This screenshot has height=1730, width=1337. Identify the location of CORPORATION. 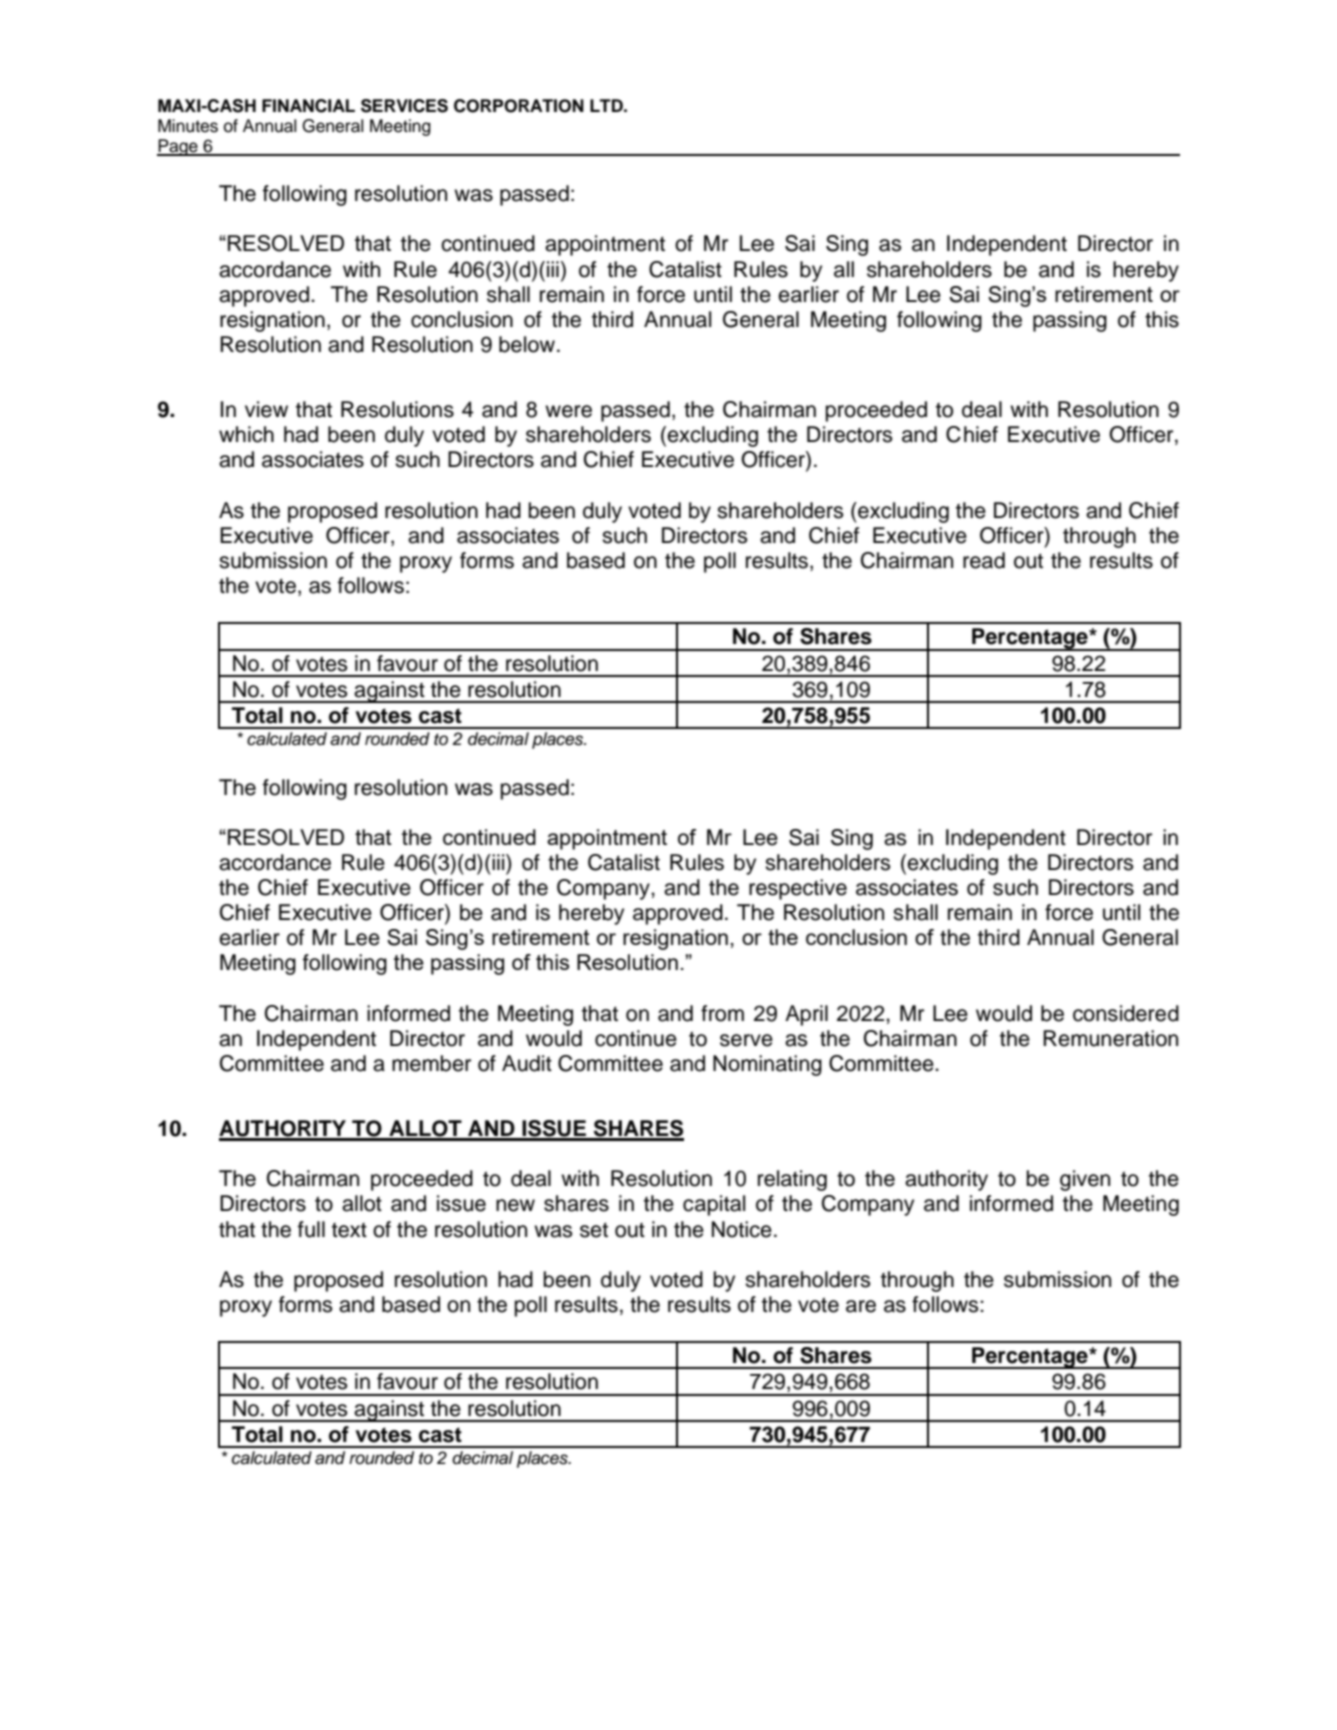
(519, 106).
